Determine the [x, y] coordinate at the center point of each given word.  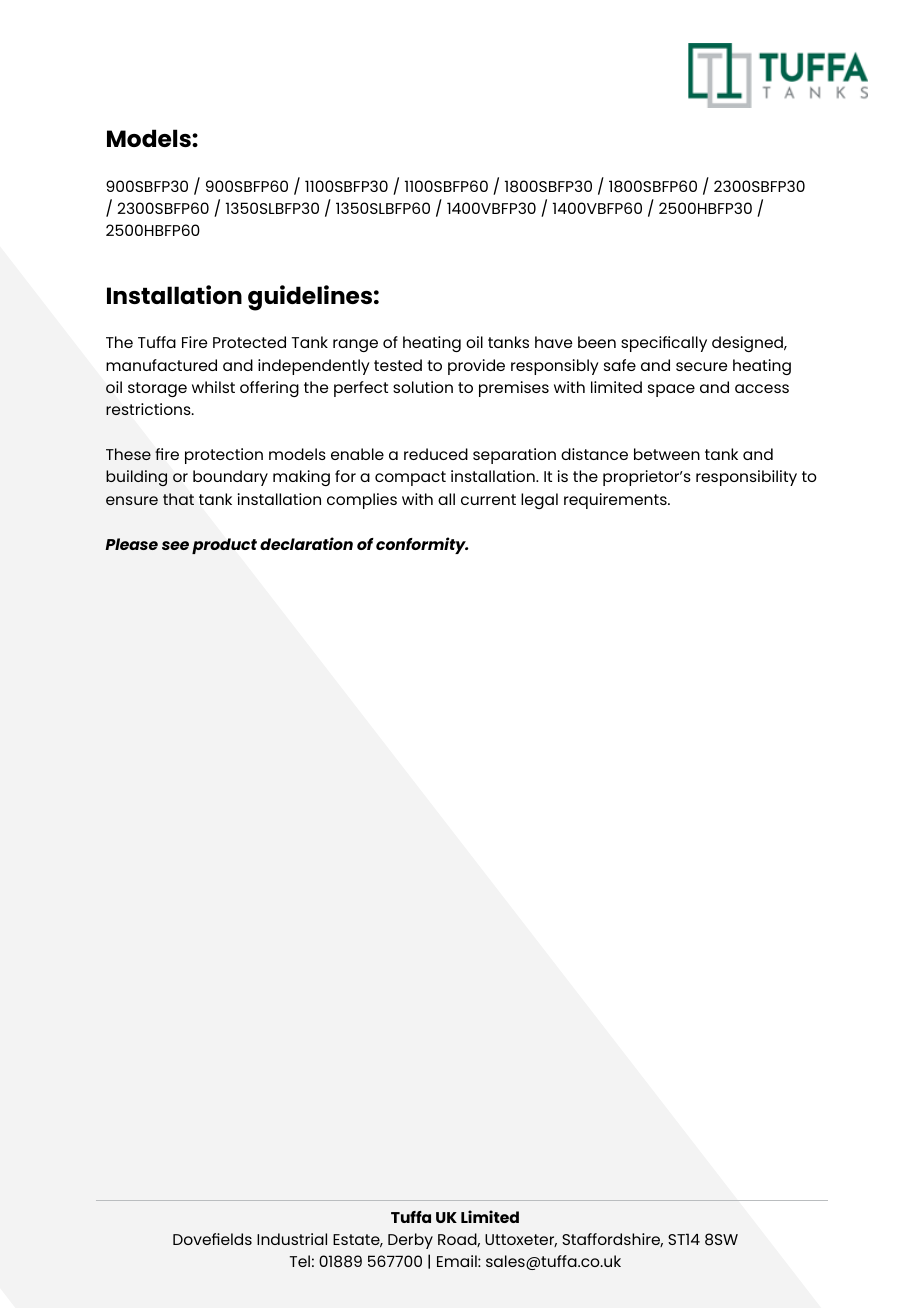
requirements [616, 501]
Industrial [292, 1239]
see [175, 545]
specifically [664, 344]
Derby [410, 1241]
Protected [249, 342]
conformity [422, 545]
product [224, 546]
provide [476, 367]
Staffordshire [612, 1240]
